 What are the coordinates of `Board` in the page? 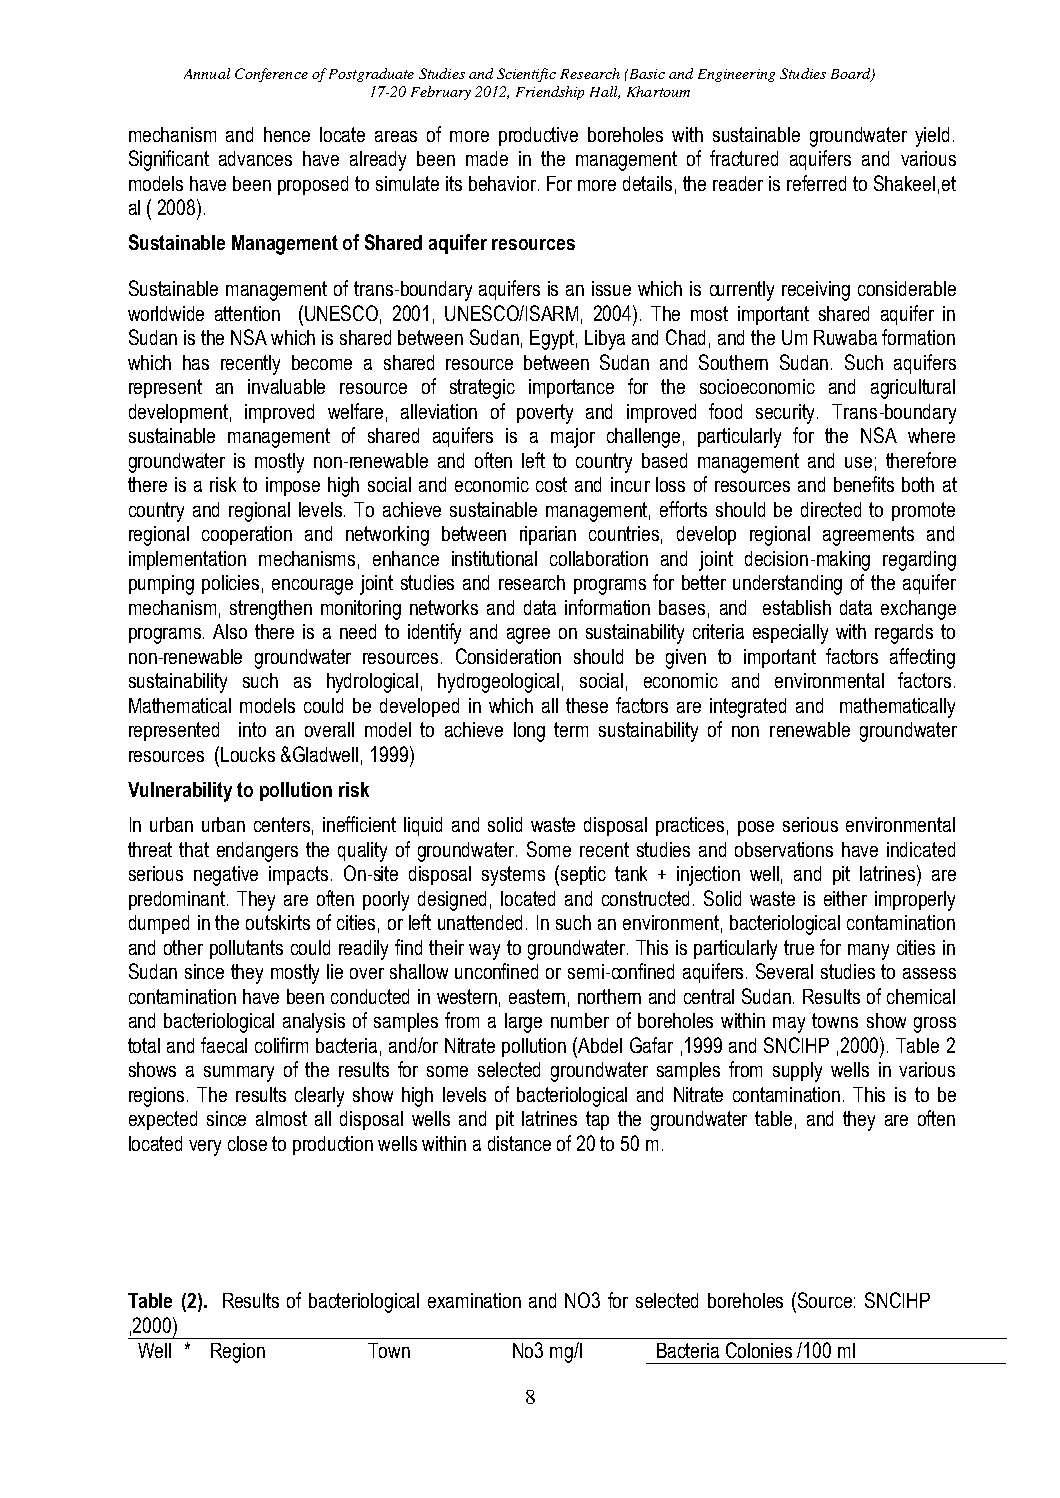 It's located at (852, 74).
